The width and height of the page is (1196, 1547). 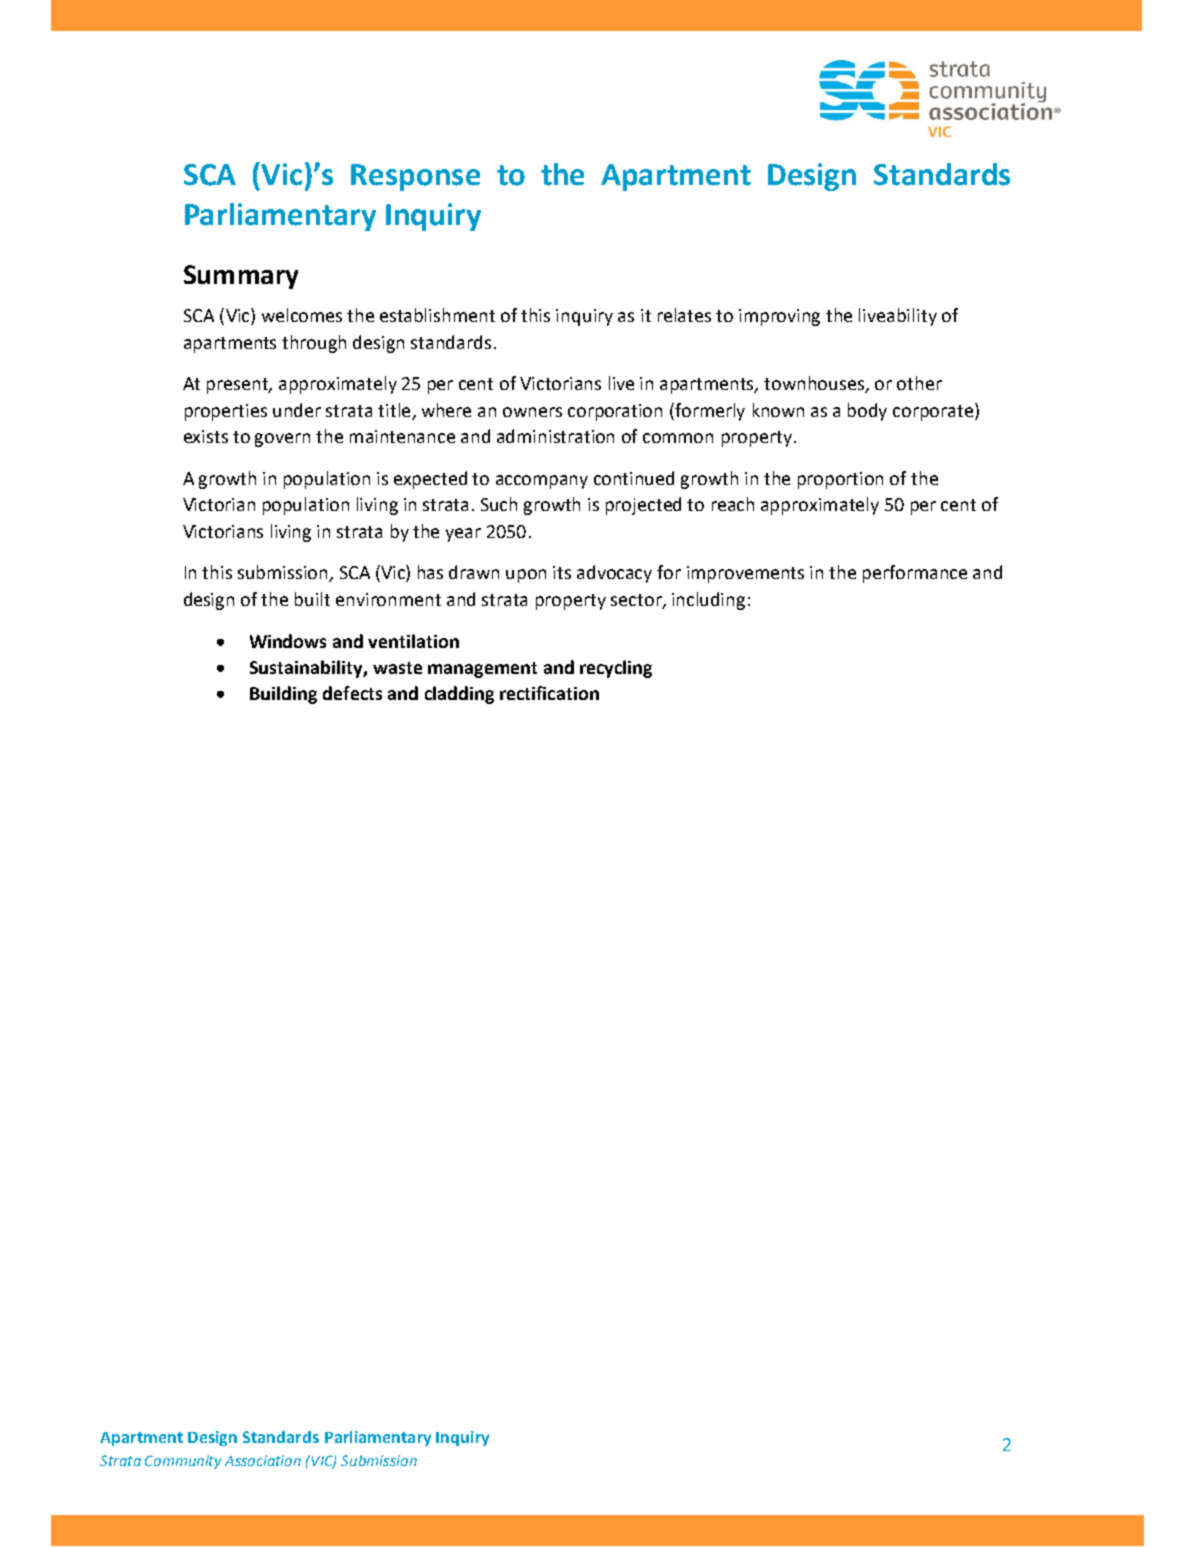 What do you see at coordinates (616, 669) in the page?
I see `recycling` at bounding box center [616, 669].
